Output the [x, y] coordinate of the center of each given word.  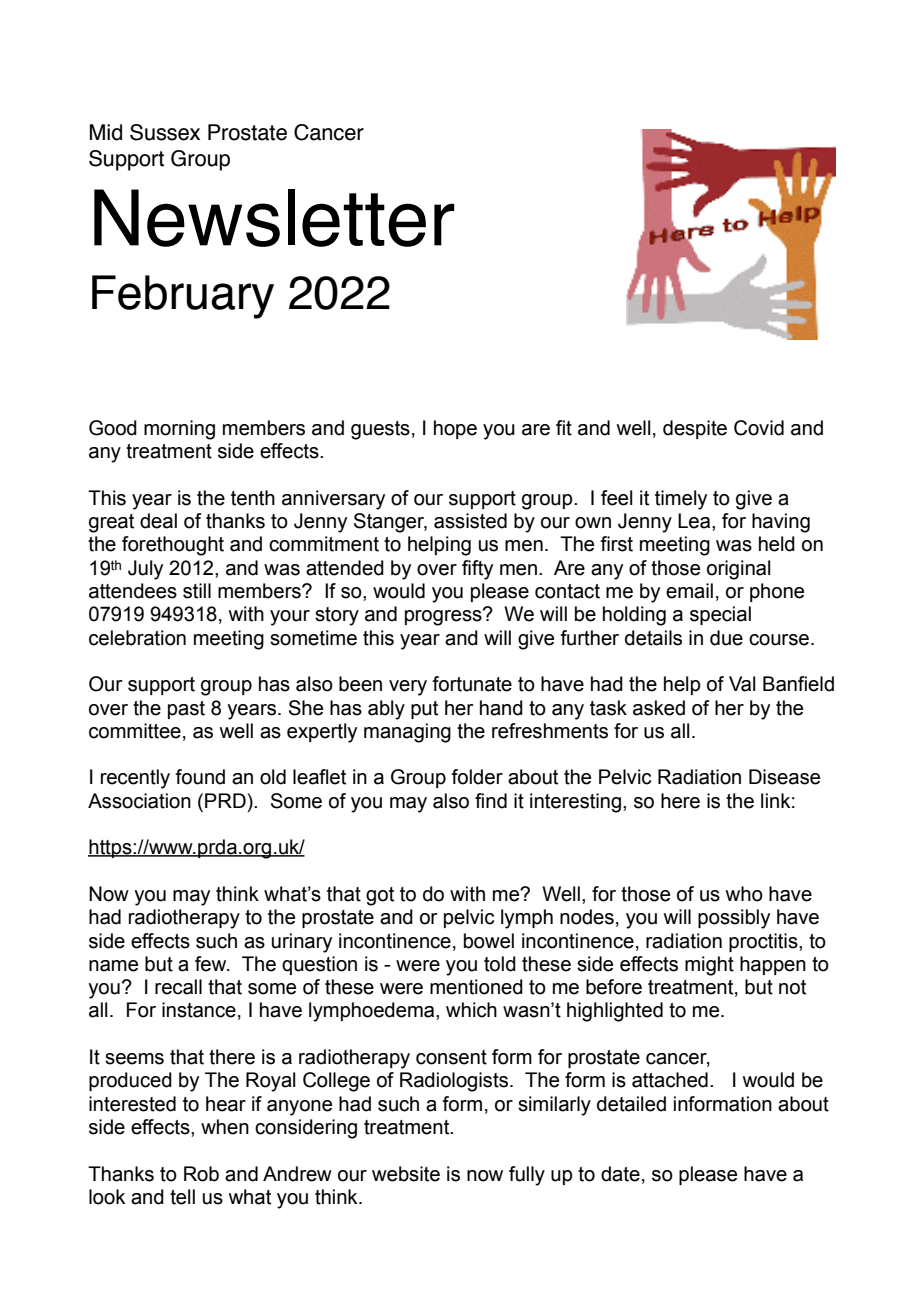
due [726, 638]
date [620, 1174]
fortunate [472, 684]
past [186, 710]
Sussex [165, 132]
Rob [201, 1174]
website [406, 1174]
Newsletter [274, 218]
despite [695, 429]
